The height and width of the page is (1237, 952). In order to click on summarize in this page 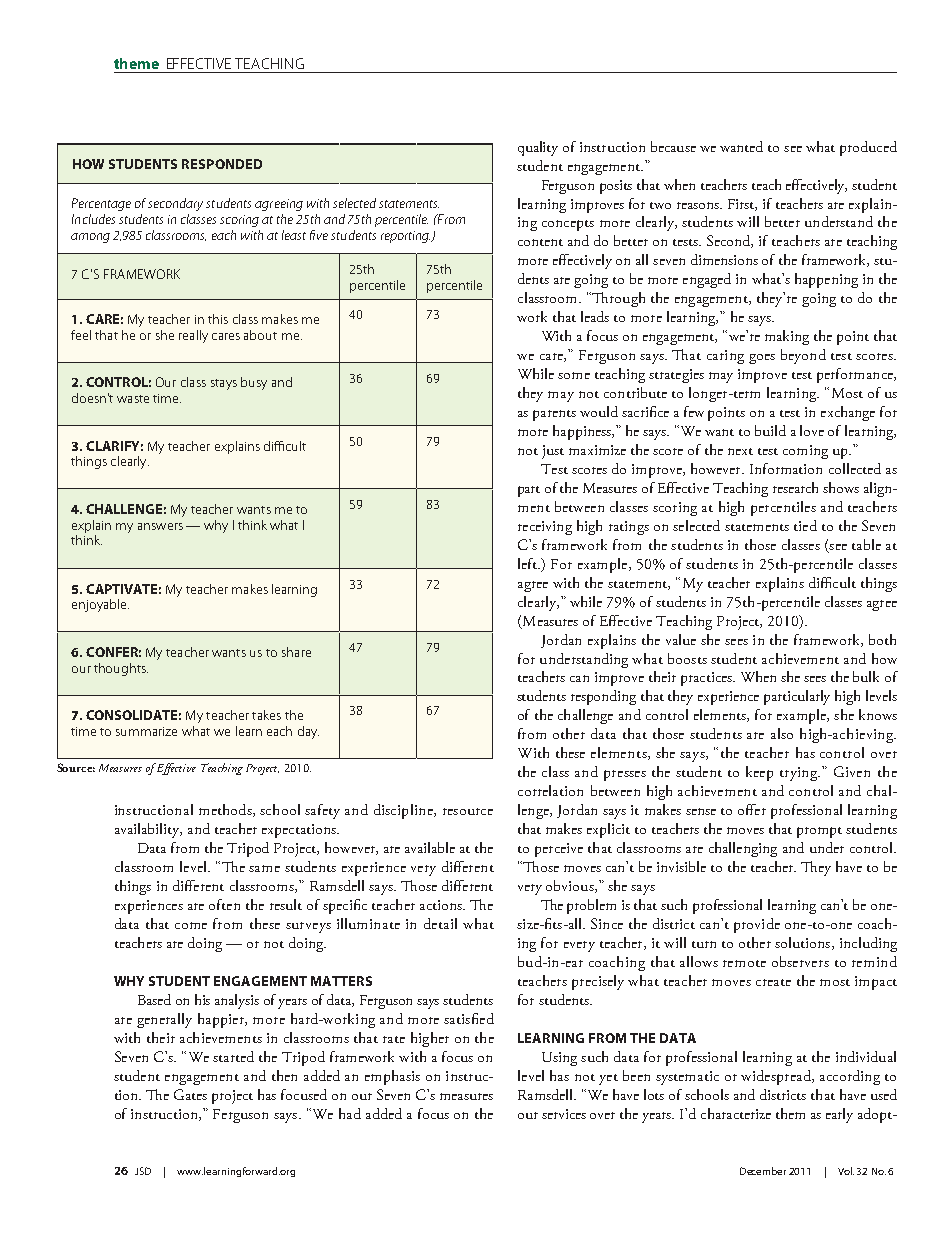, I will do `click(146, 731)`.
